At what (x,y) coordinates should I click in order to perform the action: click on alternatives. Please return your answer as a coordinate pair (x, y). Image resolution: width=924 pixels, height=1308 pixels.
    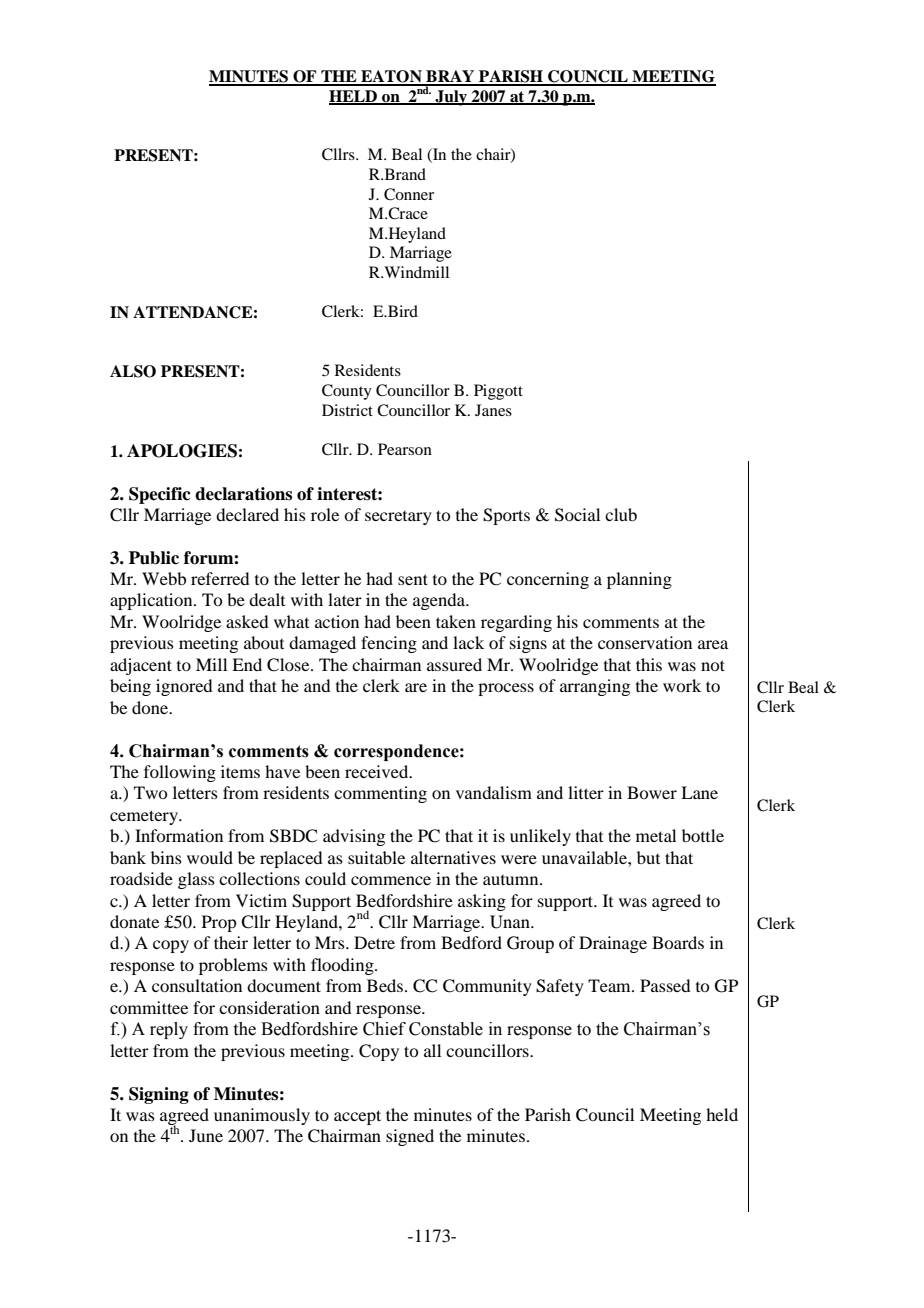
    Looking at the image, I should click on (453, 857).
